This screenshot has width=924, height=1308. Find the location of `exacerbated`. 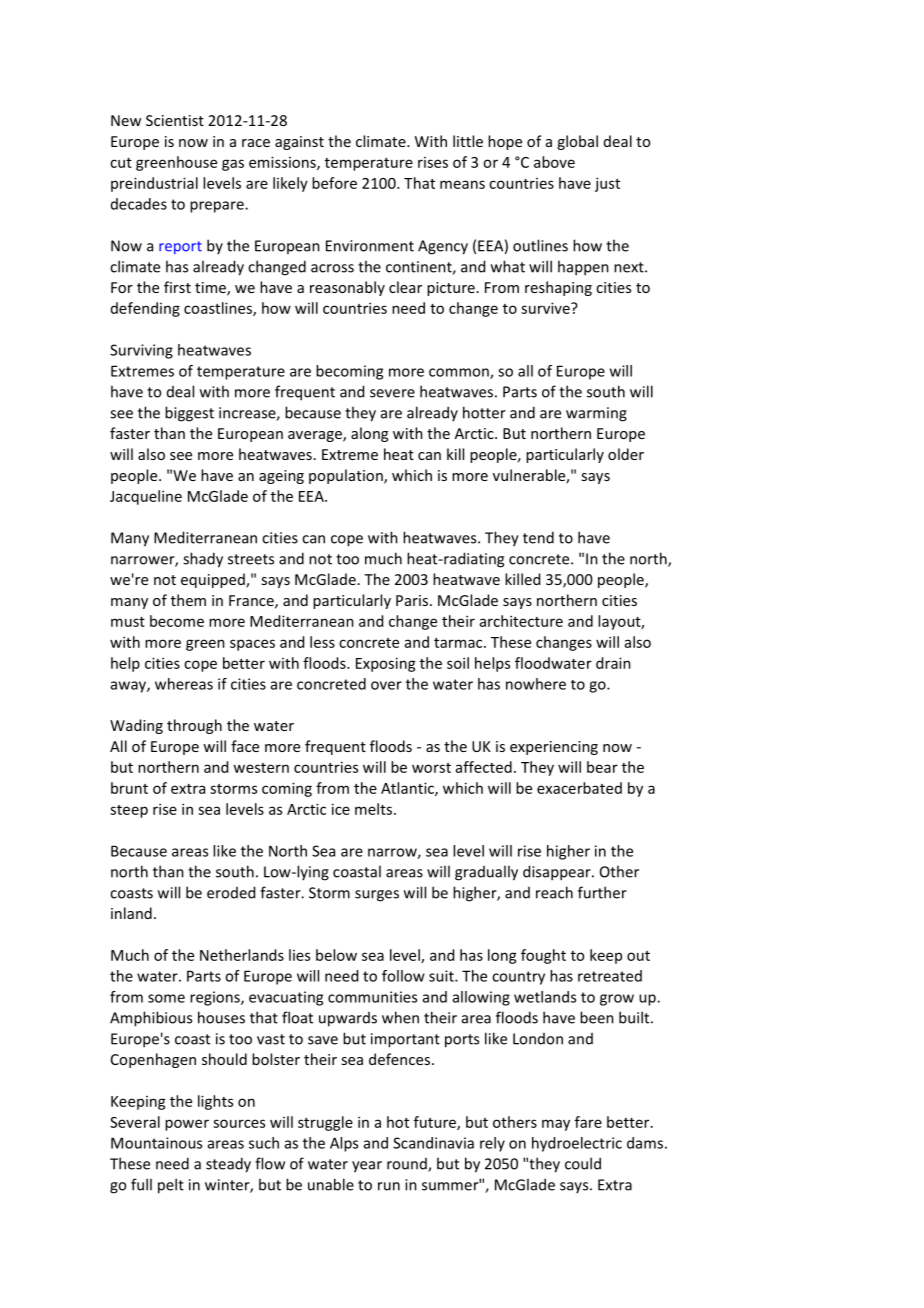

exacerbated is located at coordinates (579, 788).
